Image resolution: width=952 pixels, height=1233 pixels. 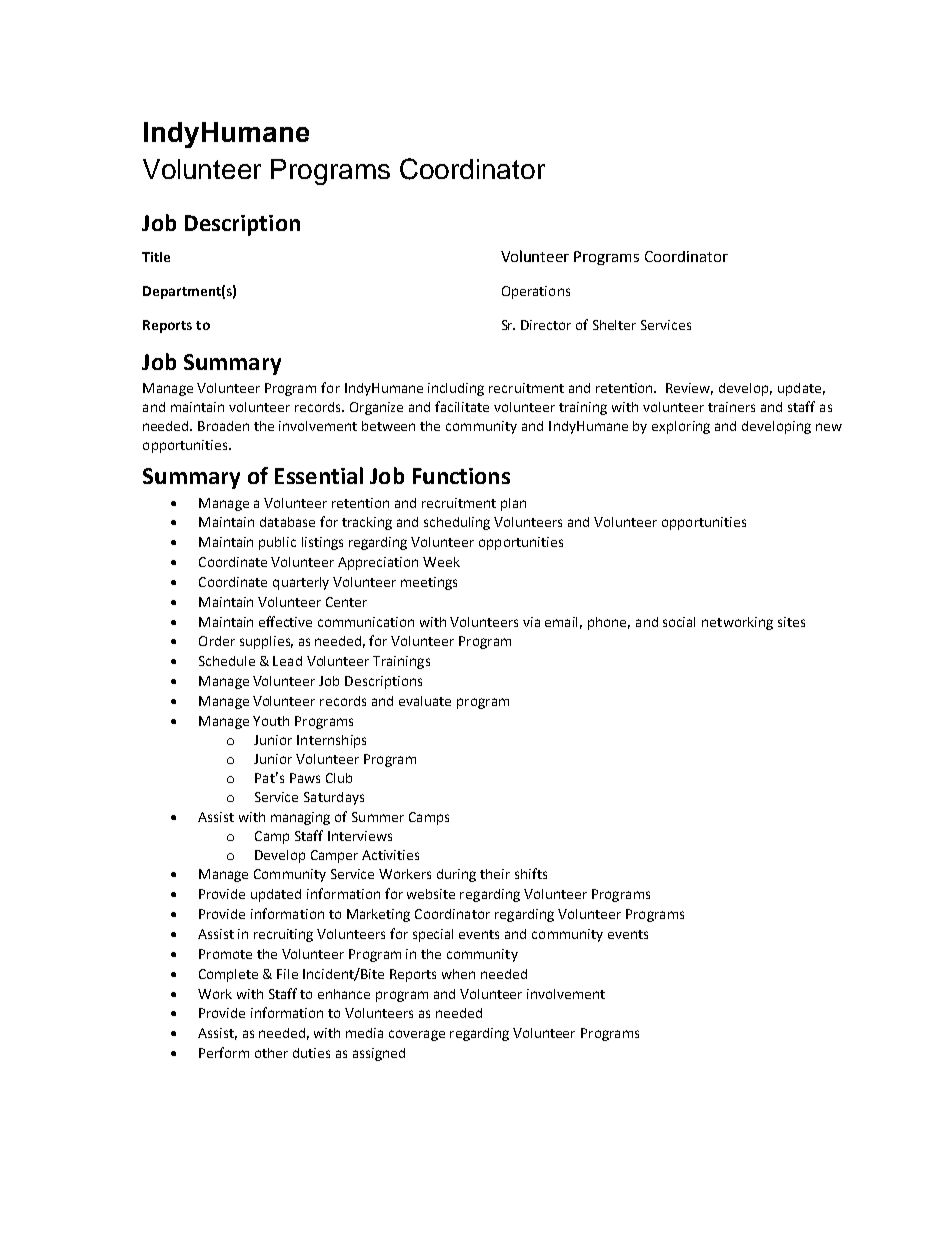 What do you see at coordinates (417, 1035) in the page?
I see `coverage` at bounding box center [417, 1035].
